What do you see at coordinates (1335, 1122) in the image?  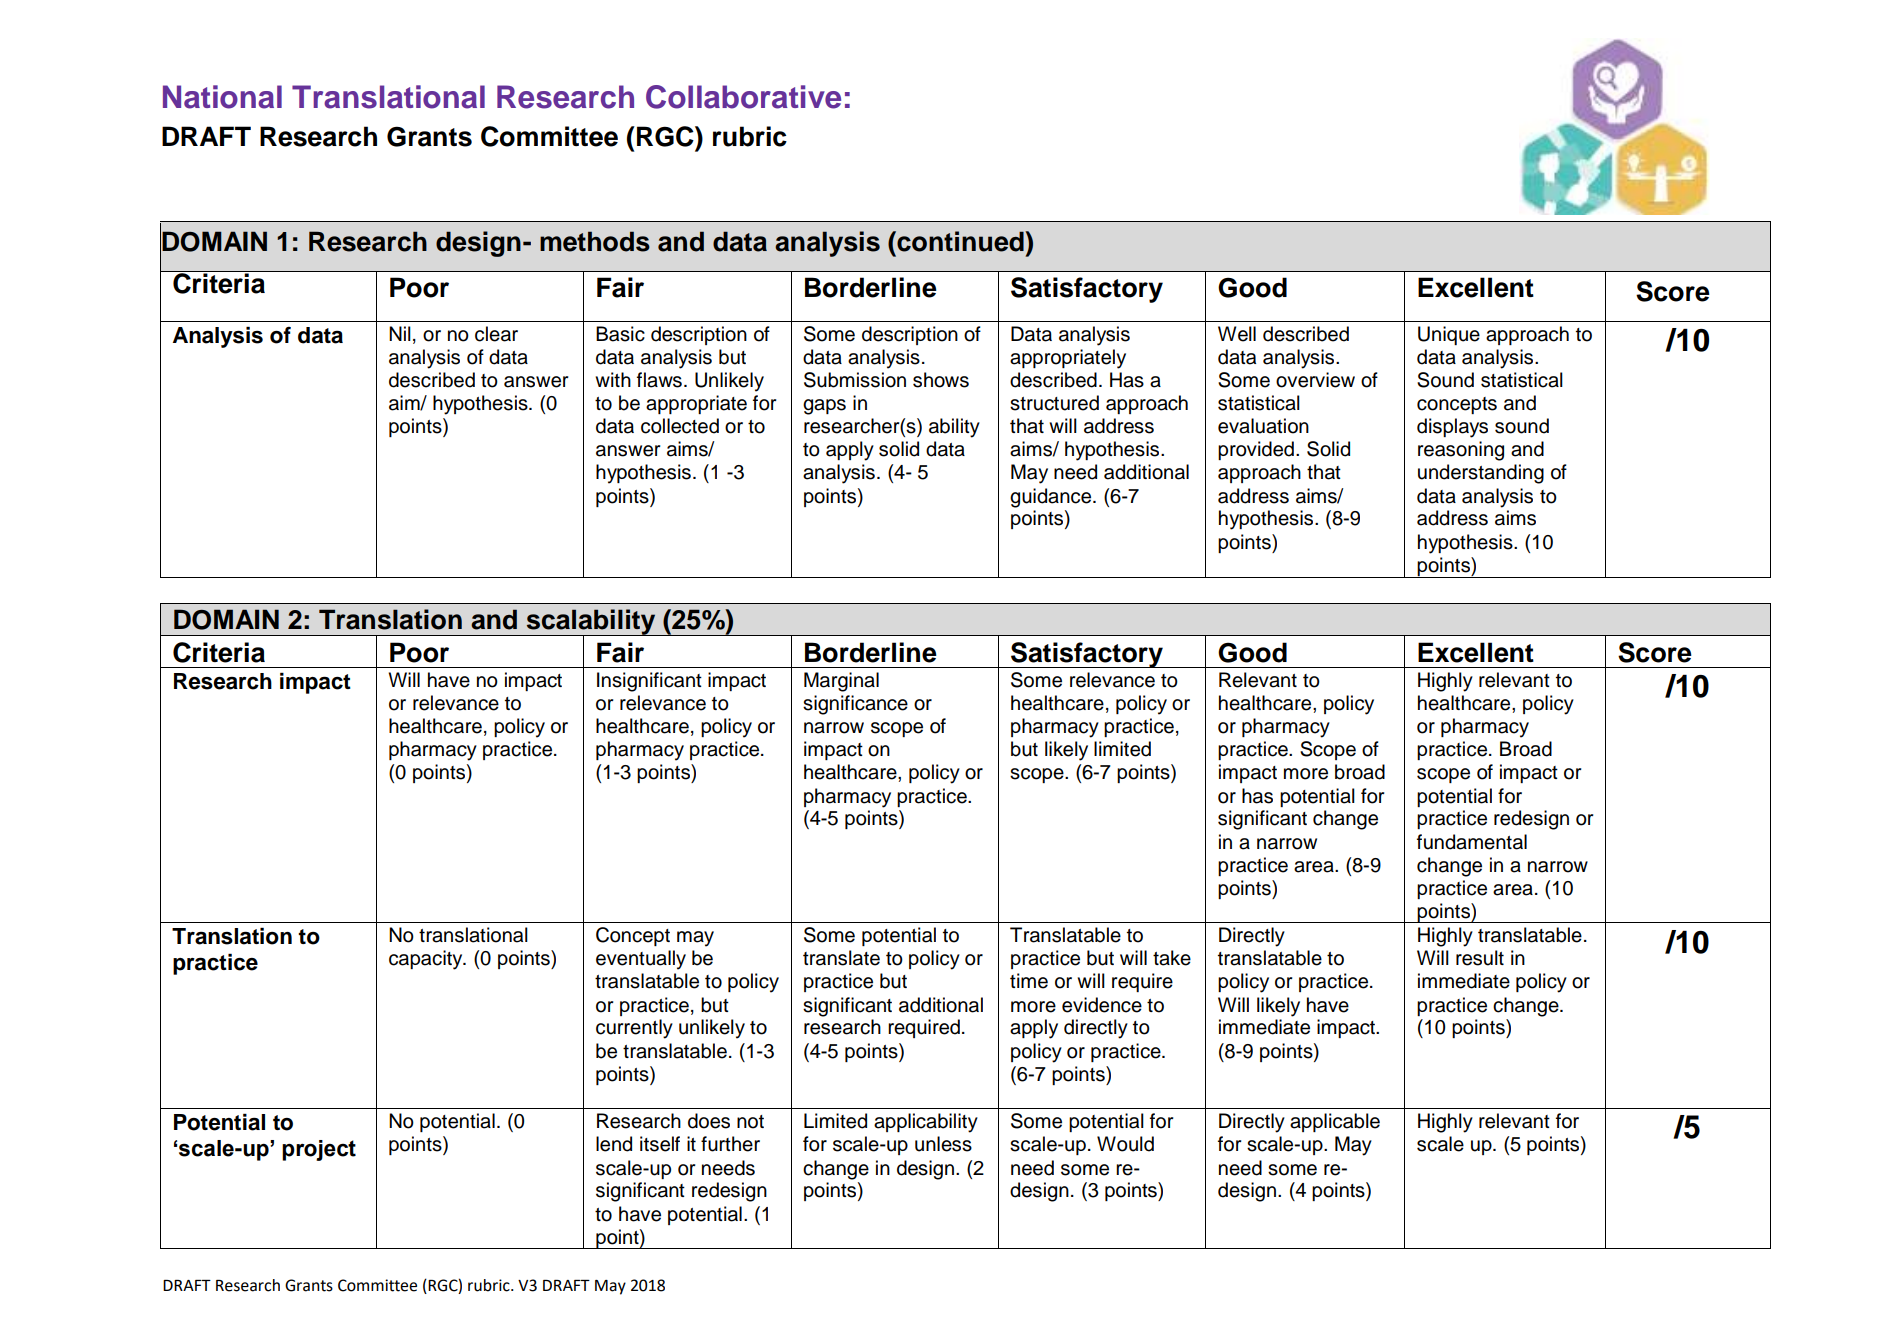 I see `applicable` at bounding box center [1335, 1122].
